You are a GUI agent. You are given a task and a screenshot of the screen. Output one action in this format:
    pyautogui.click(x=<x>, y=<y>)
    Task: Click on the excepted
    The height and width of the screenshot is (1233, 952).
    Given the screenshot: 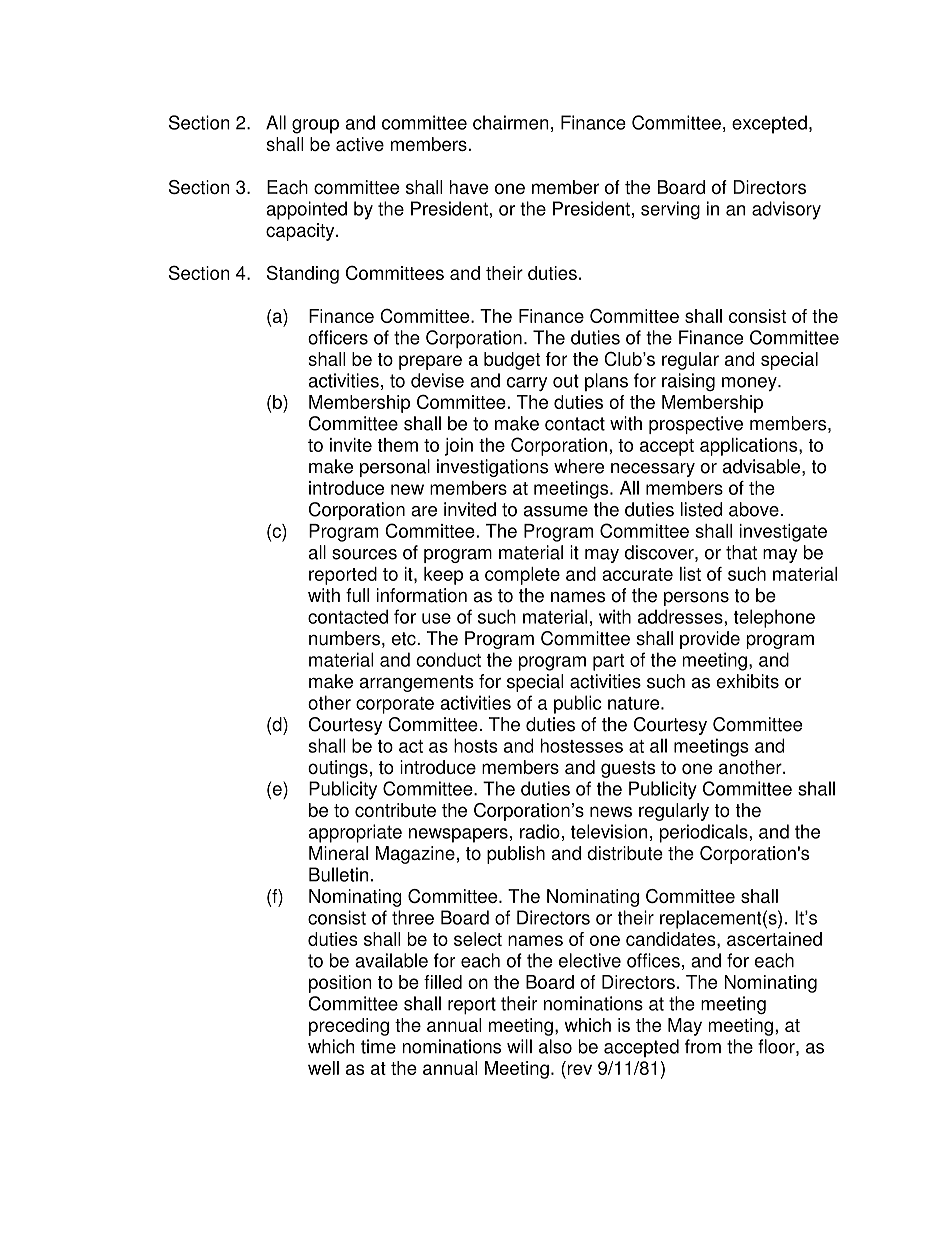 What is the action you would take?
    pyautogui.click(x=769, y=124)
